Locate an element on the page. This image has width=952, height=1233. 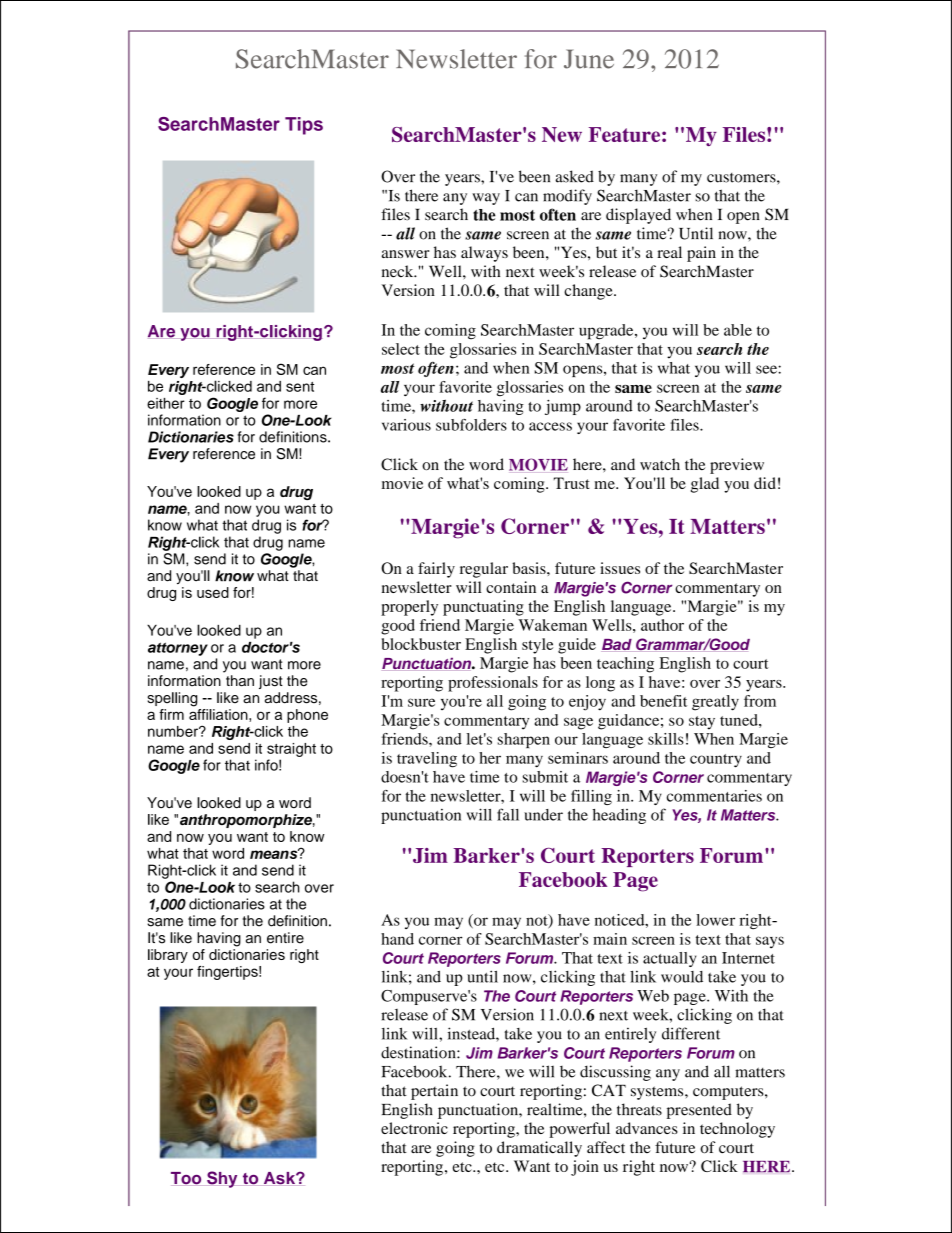
June is located at coordinates (589, 59).
